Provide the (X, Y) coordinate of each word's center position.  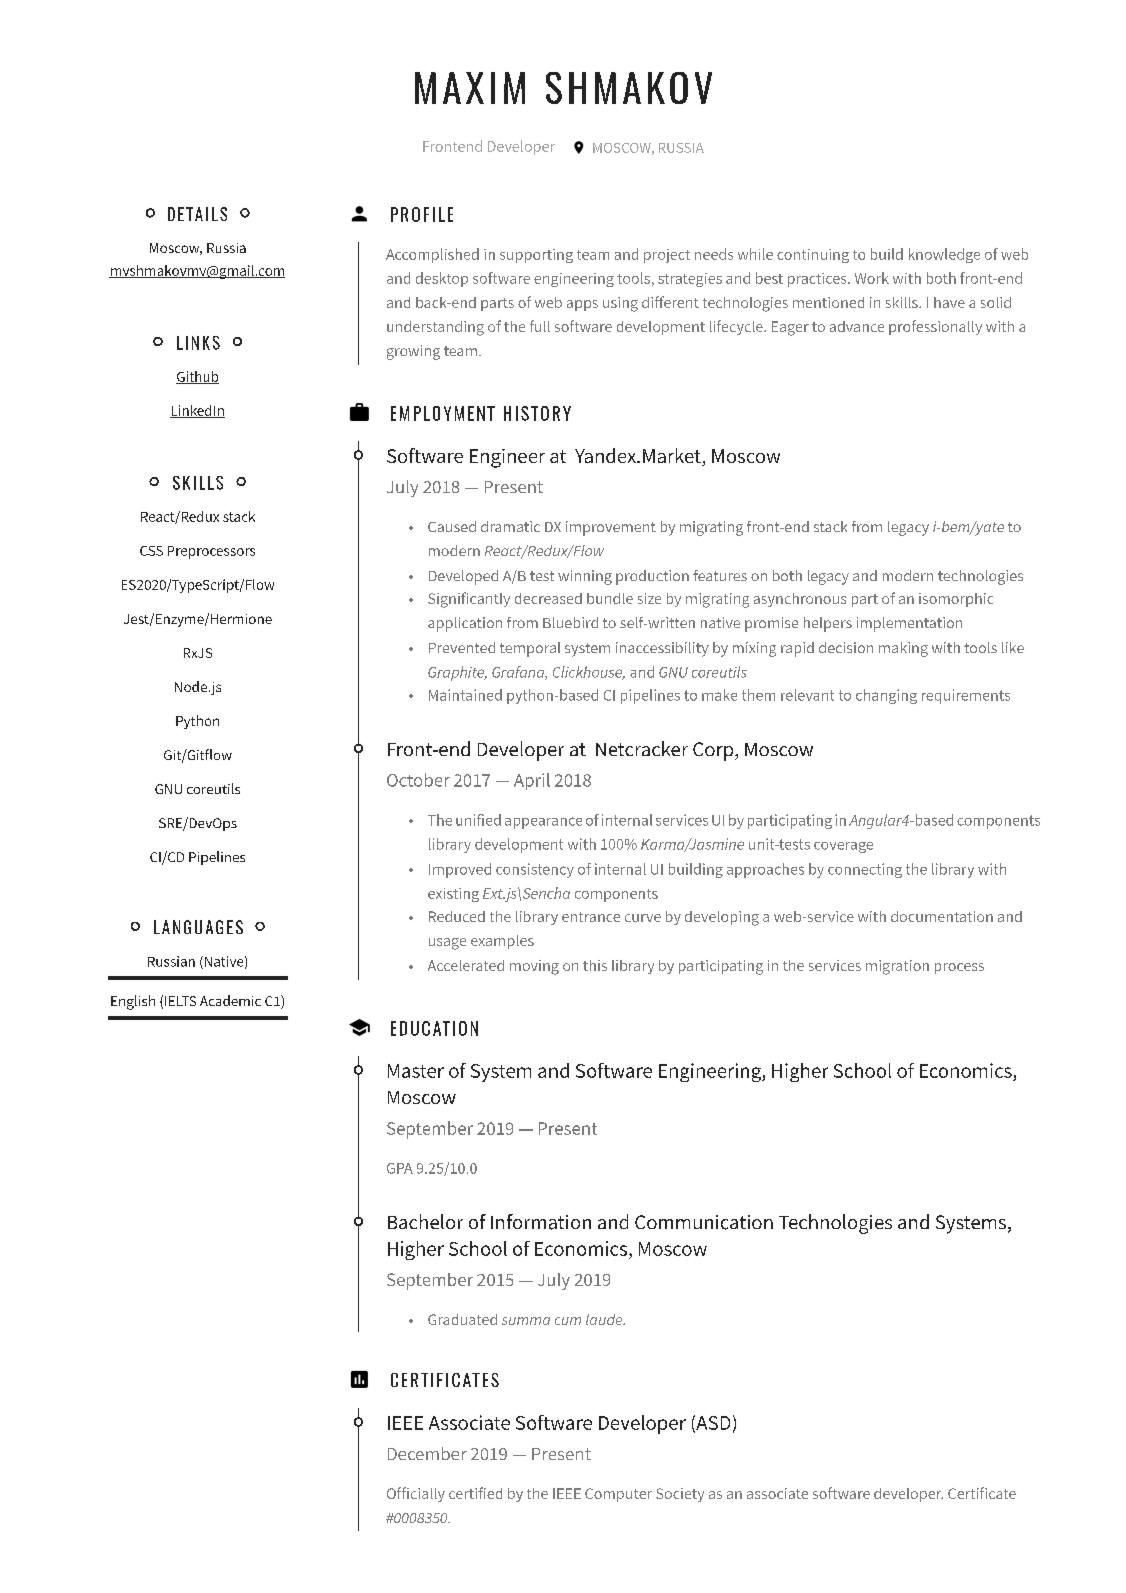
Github (197, 377)
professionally (935, 327)
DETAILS (197, 214)
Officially (416, 1494)
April (532, 781)
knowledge (944, 255)
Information (541, 1222)
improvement (611, 528)
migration (897, 967)
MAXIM (470, 88)
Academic (230, 1000)
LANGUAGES (198, 927)
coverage (843, 847)
